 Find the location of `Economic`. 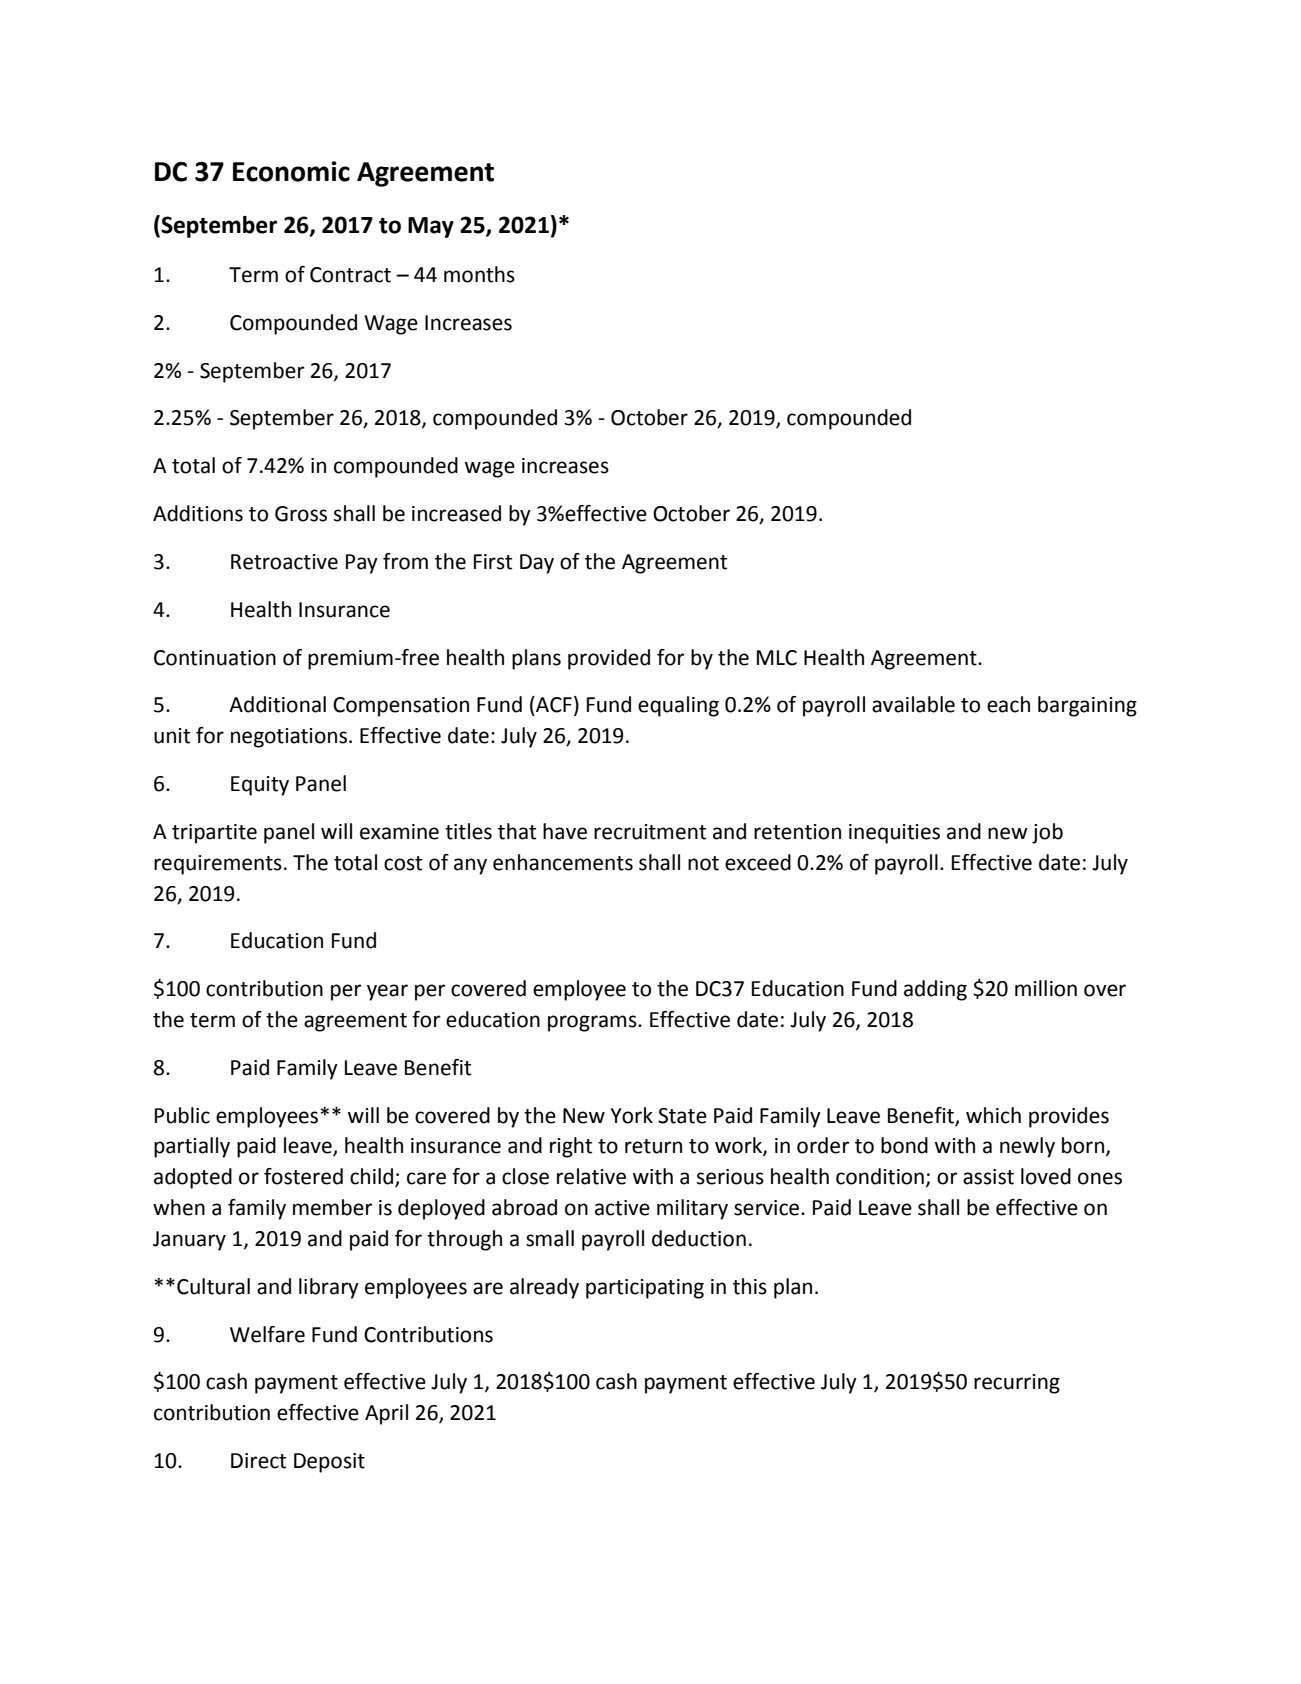

Economic is located at coordinates (291, 171).
